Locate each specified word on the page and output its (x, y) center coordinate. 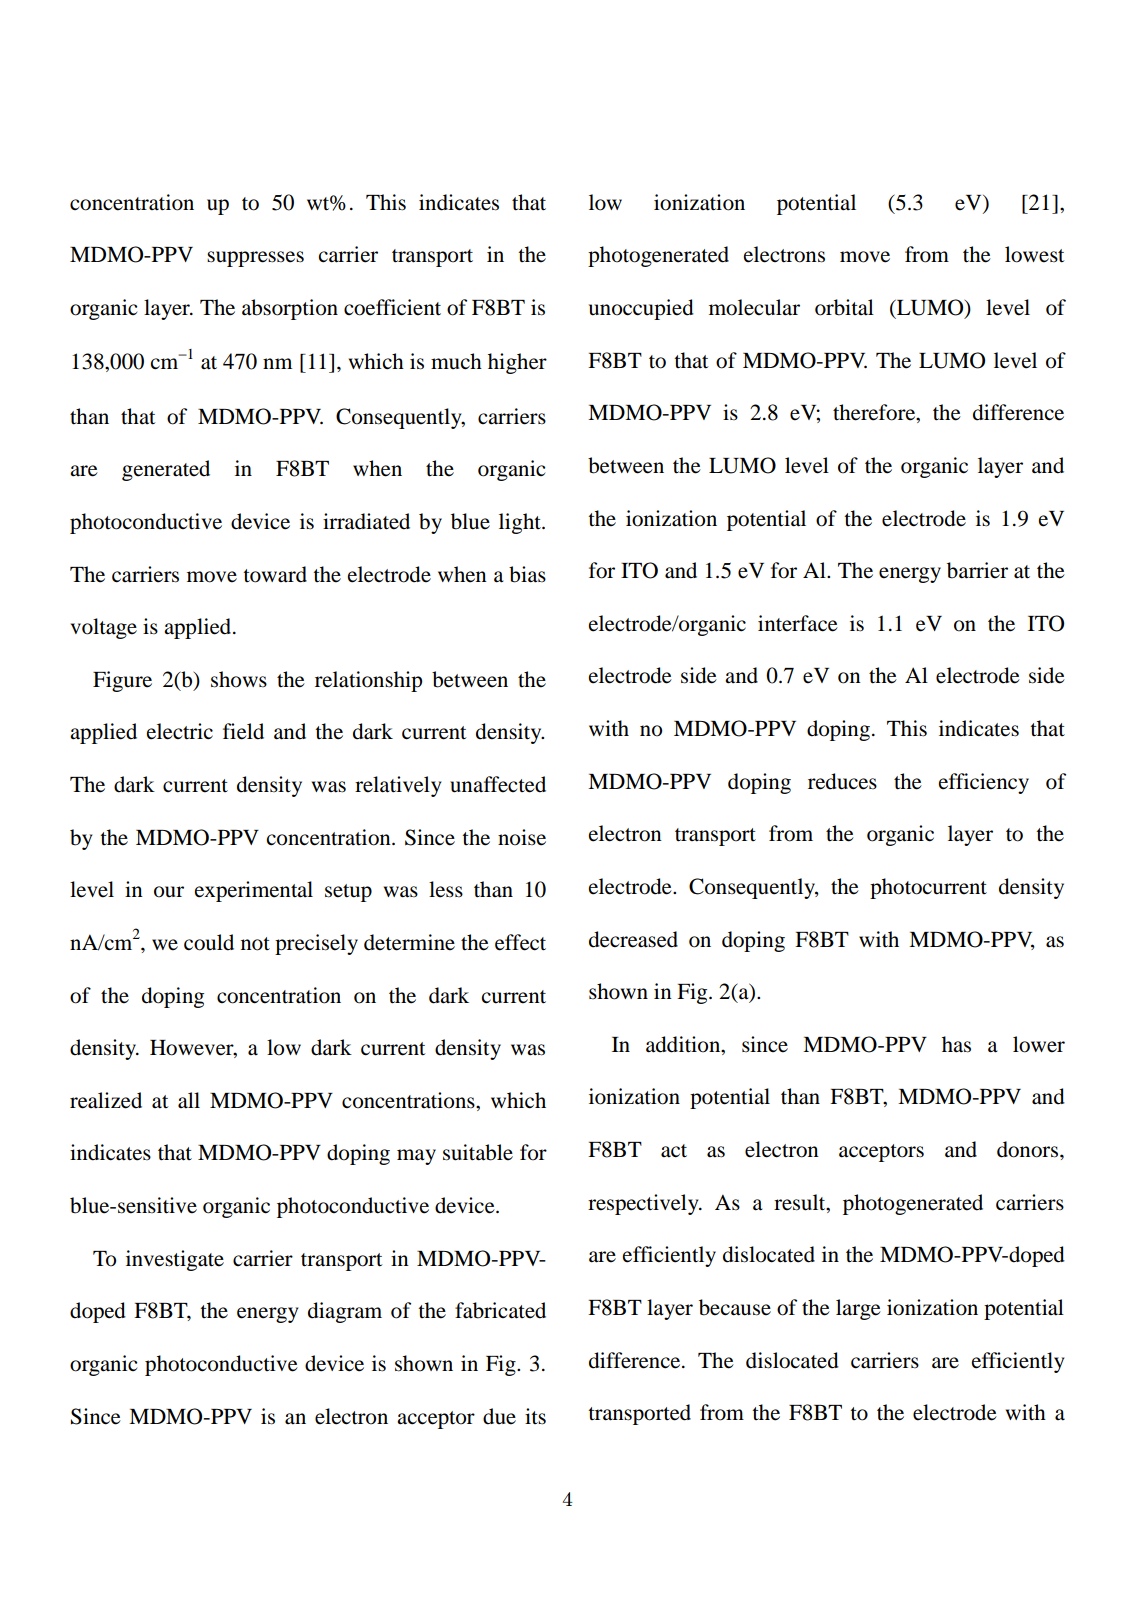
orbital (844, 307)
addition (684, 1044)
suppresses (255, 259)
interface (798, 623)
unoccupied (641, 309)
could (209, 942)
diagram (345, 1312)
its (535, 1416)
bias (527, 574)
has (956, 1044)
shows (239, 679)
